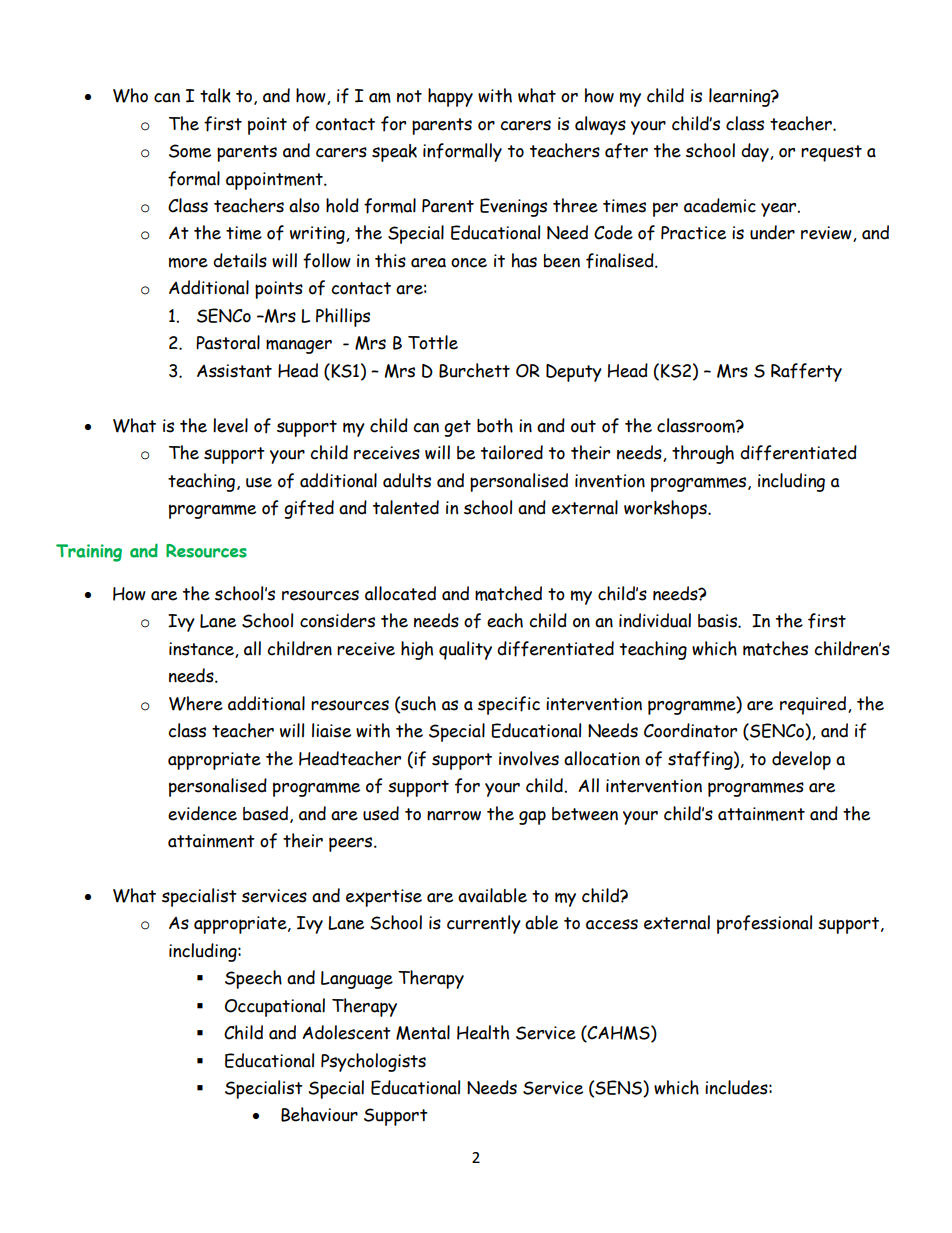  What do you see at coordinates (756, 152) in the screenshot?
I see `day` at bounding box center [756, 152].
